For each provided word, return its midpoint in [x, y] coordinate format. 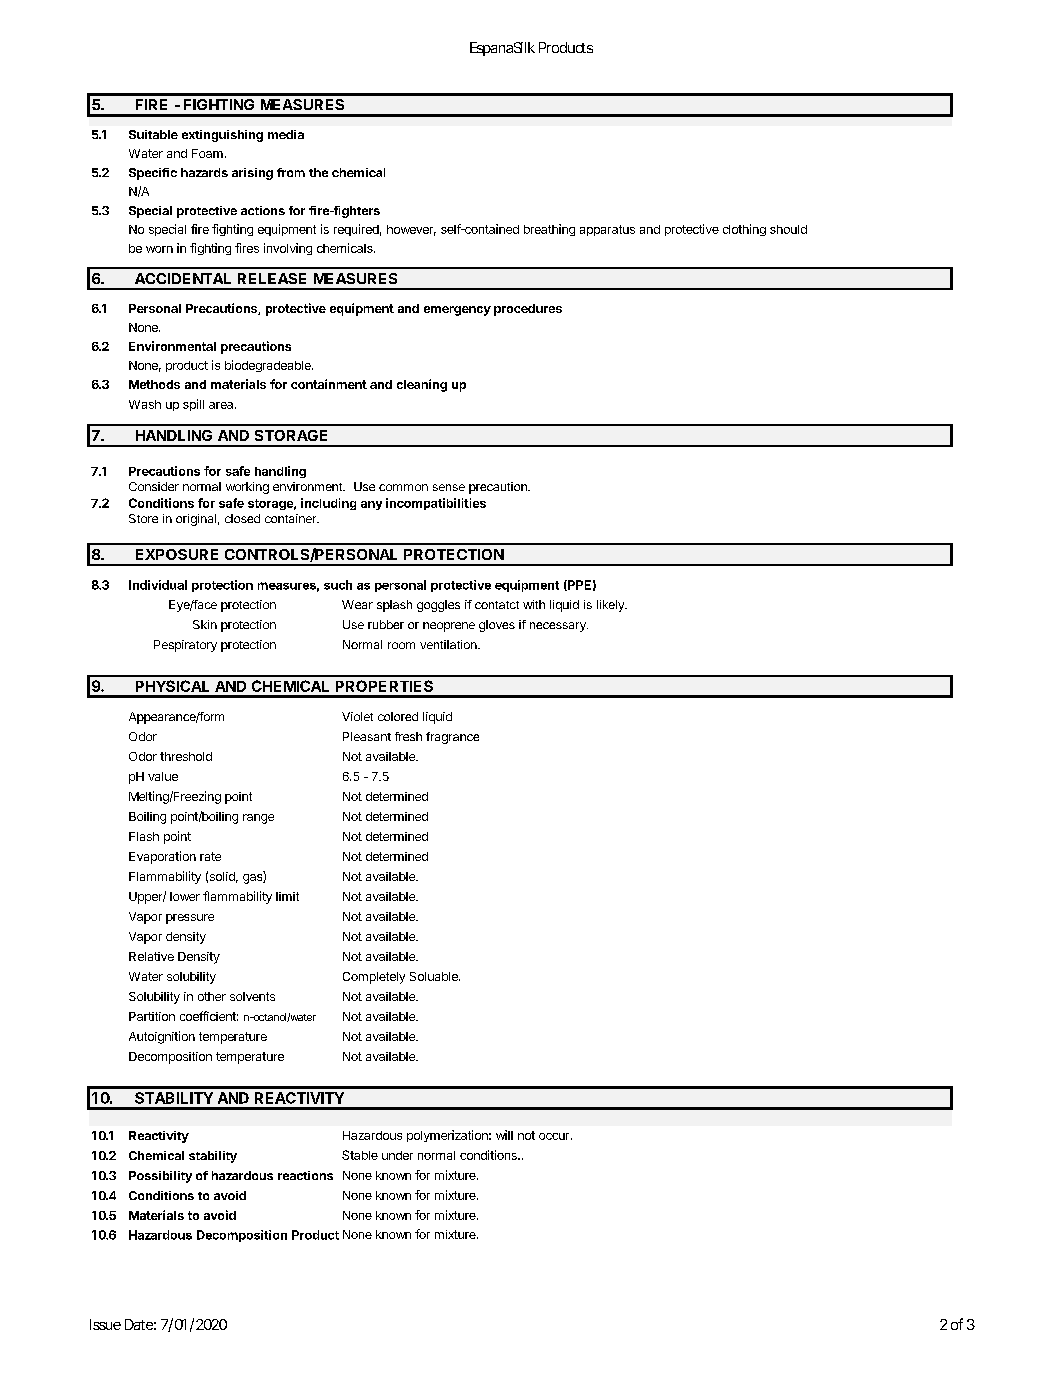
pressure [190, 919]
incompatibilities [436, 504]
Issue [105, 1324]
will [504, 1135]
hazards [204, 172]
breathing [549, 230]
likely [611, 606]
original [196, 520]
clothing [744, 230]
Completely [374, 978]
